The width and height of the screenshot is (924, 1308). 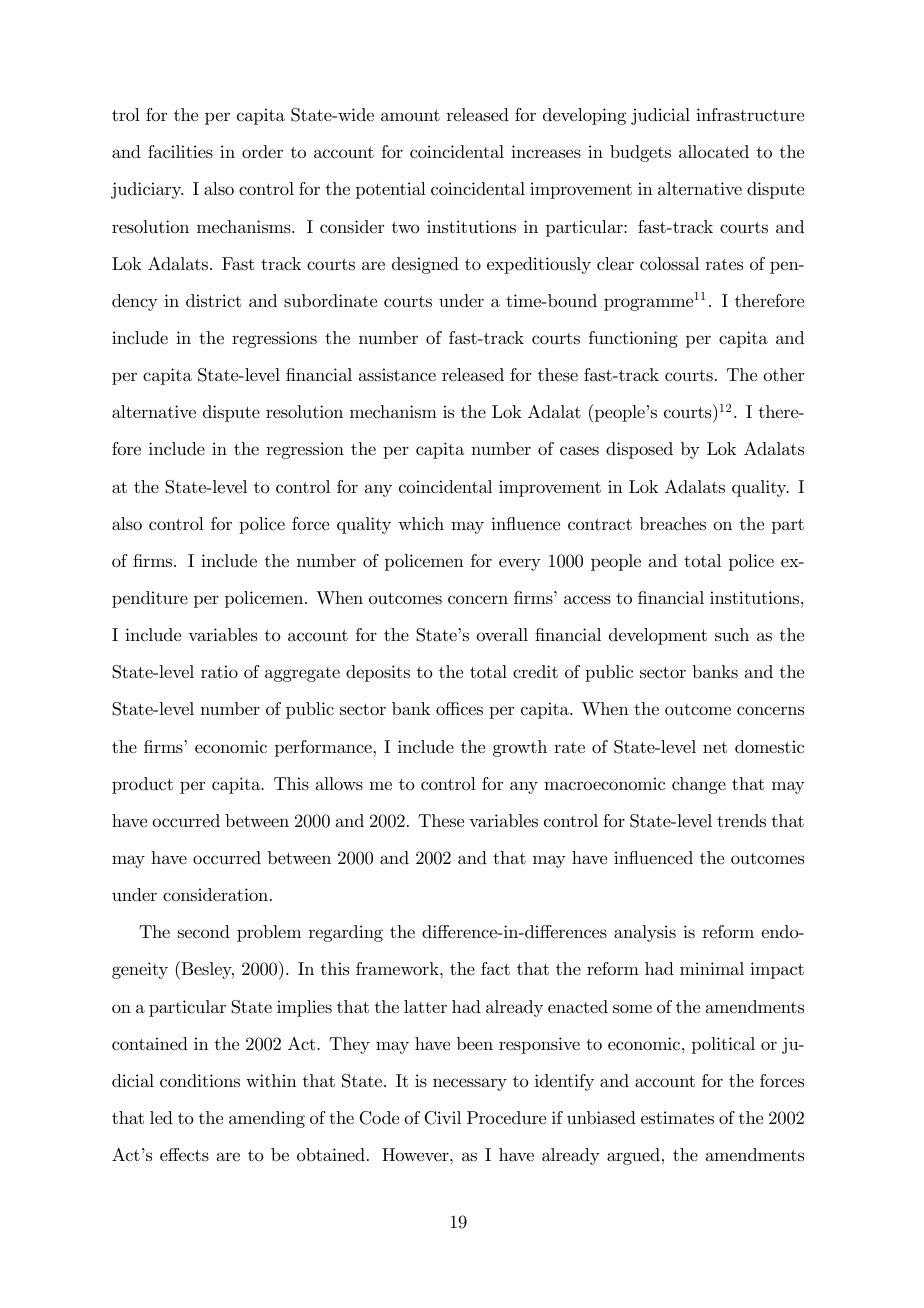 What do you see at coordinates (267, 1119) in the screenshot?
I see `amending` at bounding box center [267, 1119].
